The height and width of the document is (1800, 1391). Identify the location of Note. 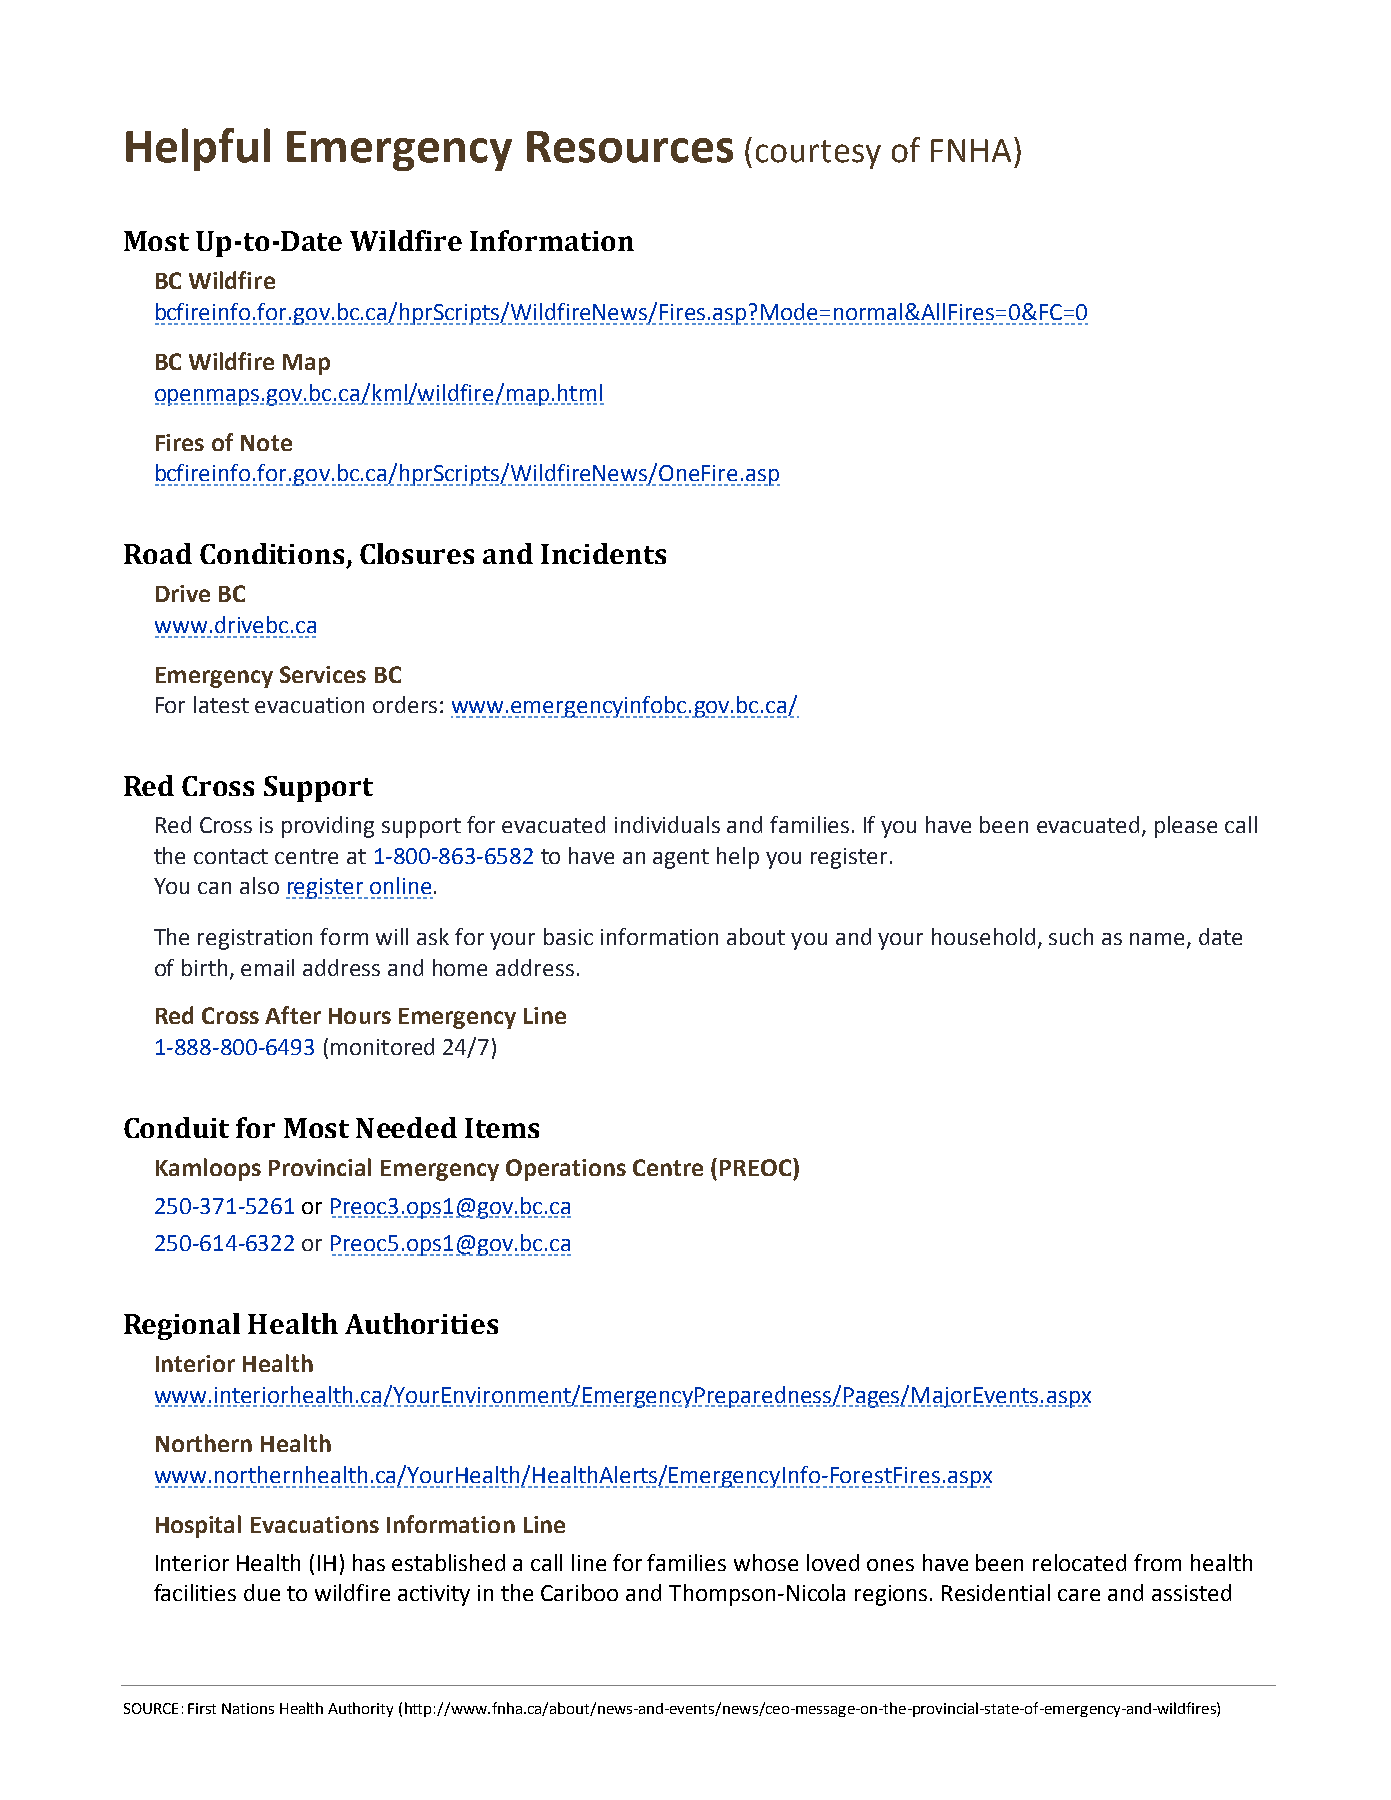
(266, 443).
